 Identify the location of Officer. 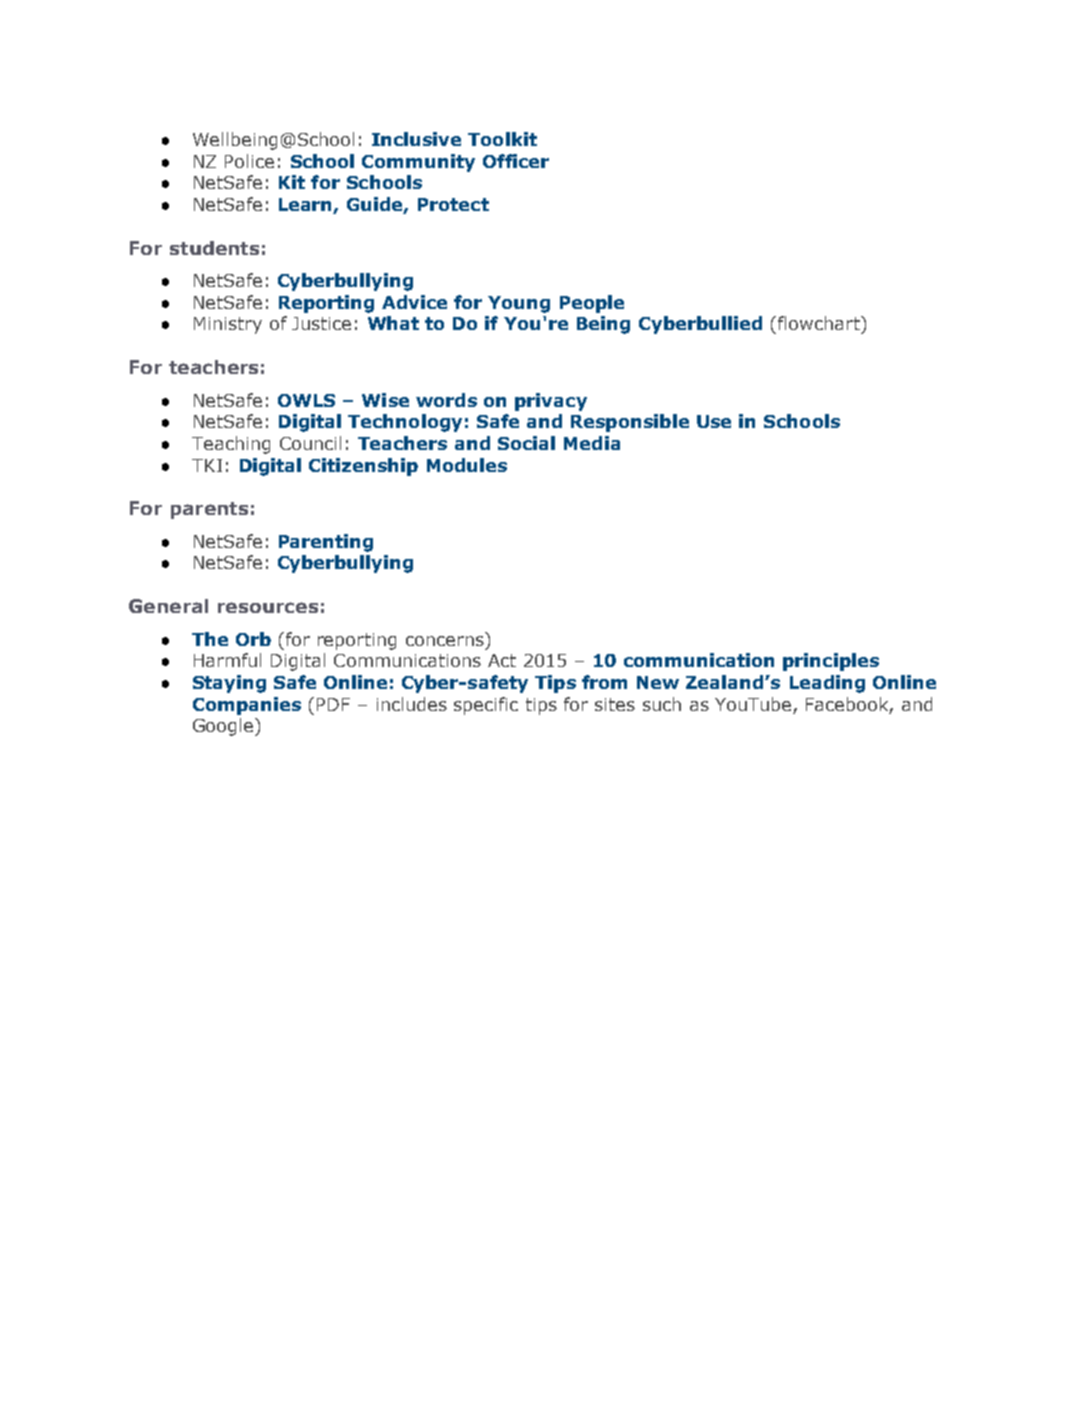
(516, 161).
